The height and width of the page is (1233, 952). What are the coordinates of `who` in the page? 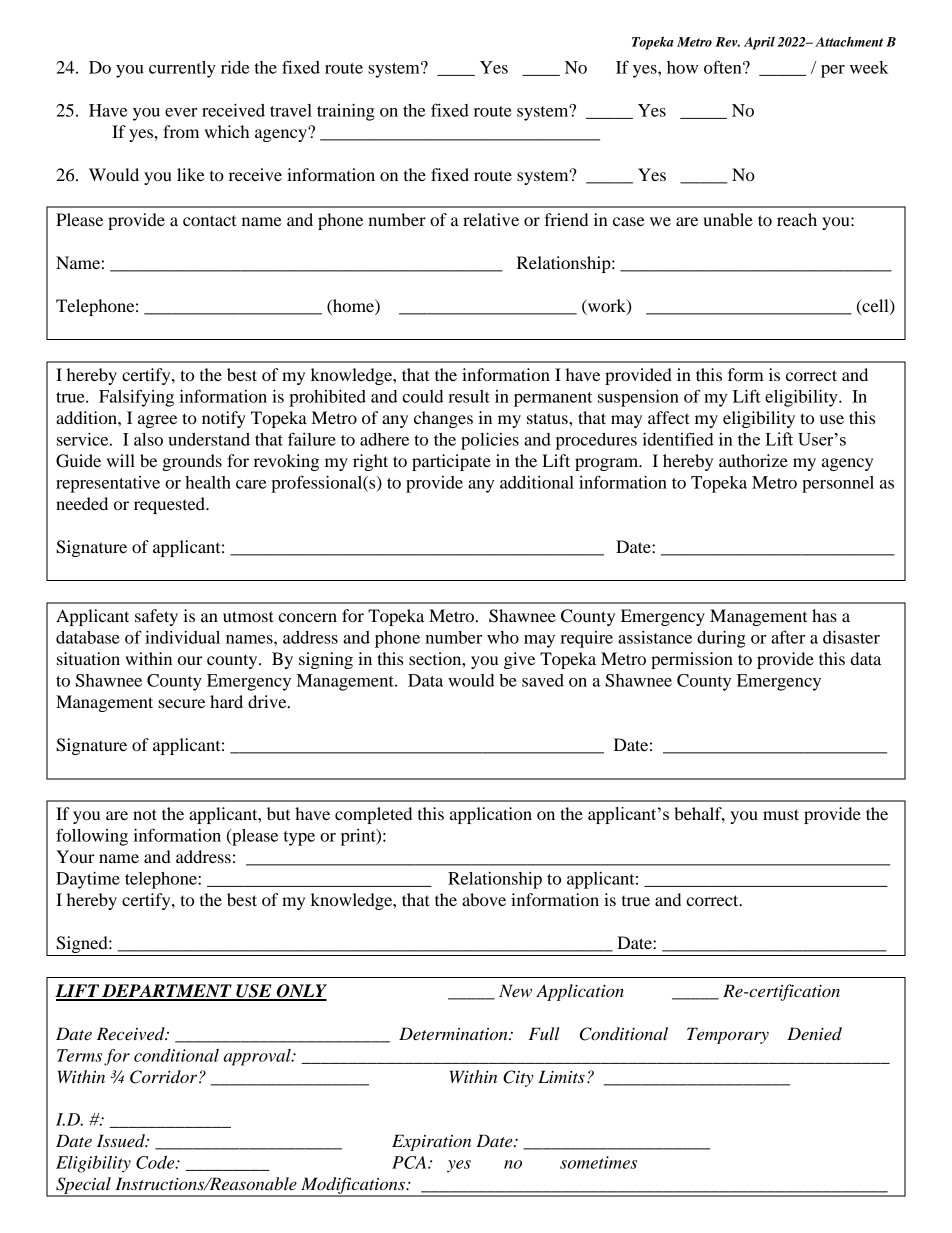 It's located at (503, 637).
